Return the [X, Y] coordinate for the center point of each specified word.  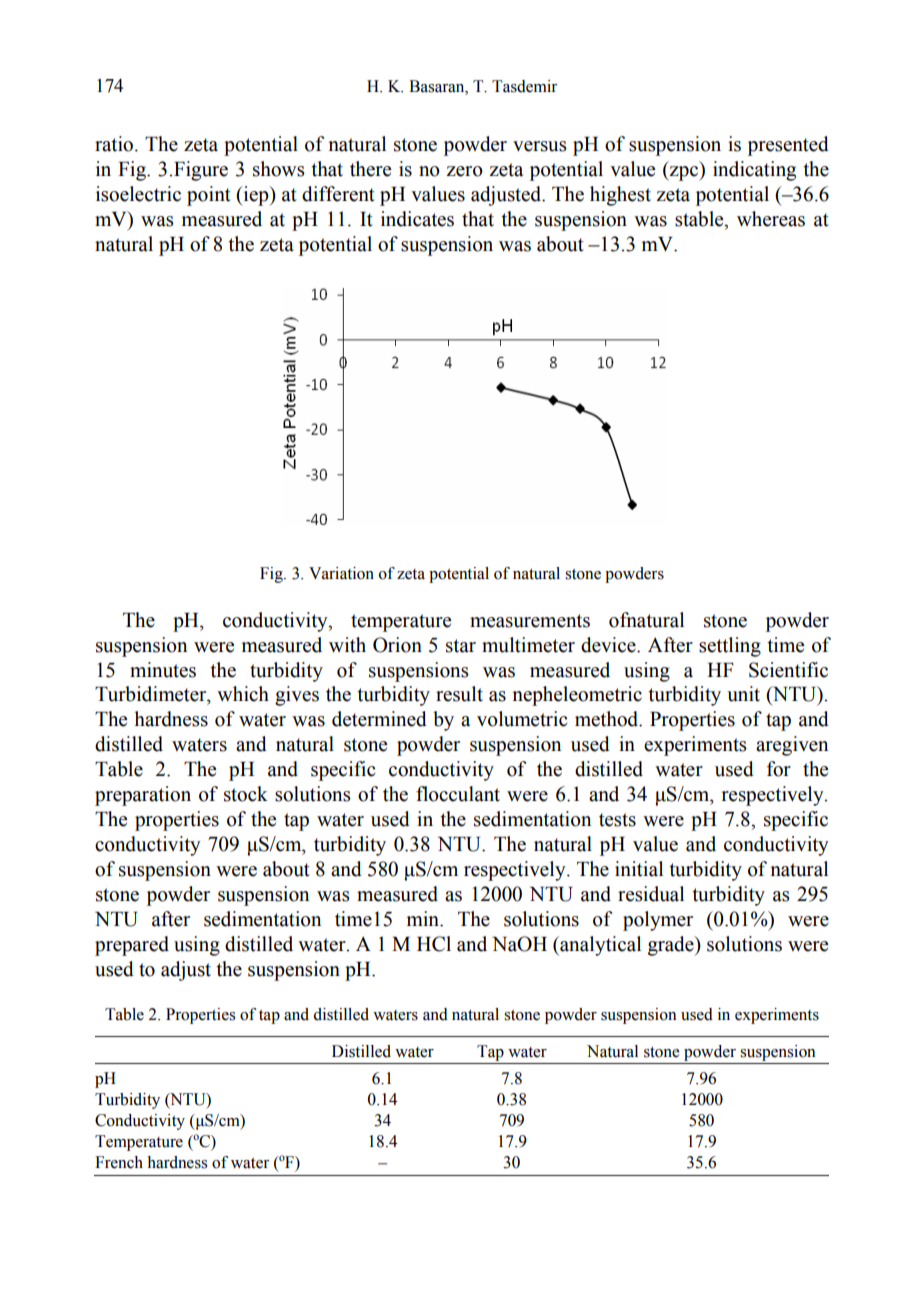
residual [651, 894]
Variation [341, 573]
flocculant [458, 794]
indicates [417, 219]
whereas [771, 219]
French [119, 1162]
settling [730, 647]
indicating [754, 171]
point [209, 196]
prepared [132, 946]
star [461, 646]
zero [464, 171]
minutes [163, 670]
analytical [599, 946]
